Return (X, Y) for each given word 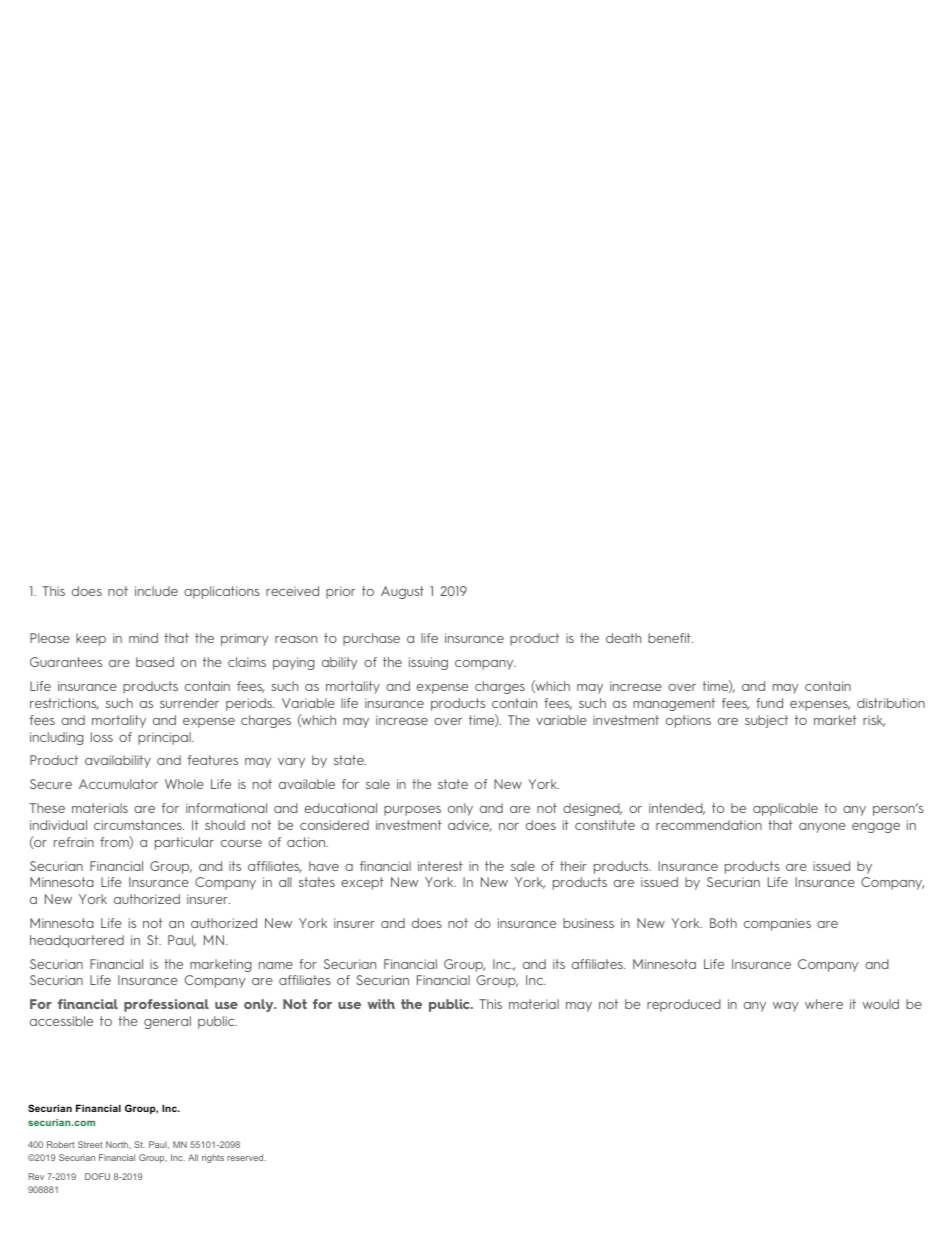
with (381, 1004)
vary (291, 763)
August (402, 592)
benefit (670, 638)
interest (440, 866)
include (156, 591)
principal (165, 738)
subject (766, 721)
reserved (246, 1157)
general (167, 1022)
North (118, 1144)
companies (777, 924)
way (786, 1007)
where (824, 1004)
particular (184, 843)
